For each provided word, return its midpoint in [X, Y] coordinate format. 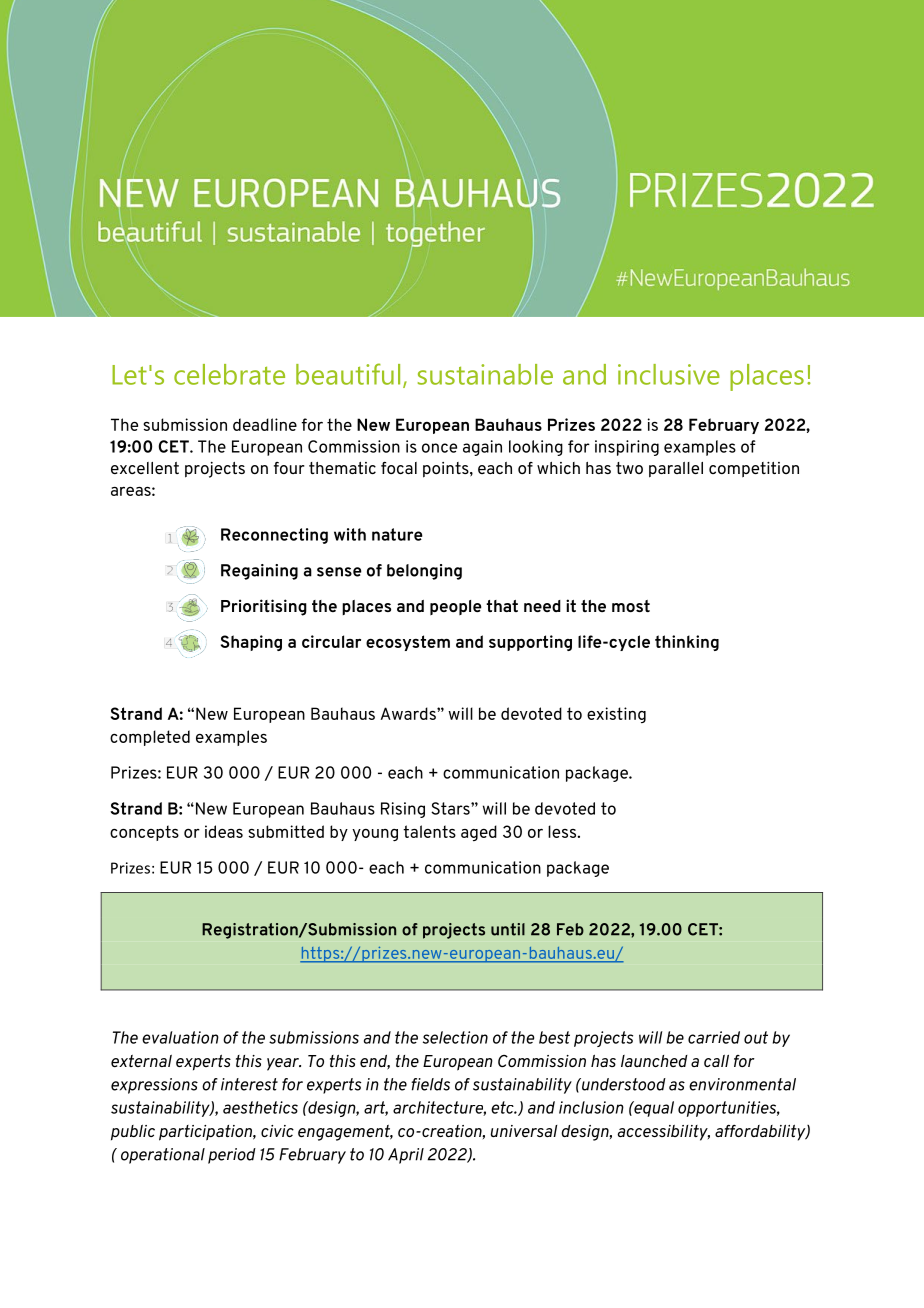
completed [150, 738]
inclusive [669, 374]
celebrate [229, 374]
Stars [451, 808]
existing [616, 715]
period [232, 1156]
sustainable [485, 374]
